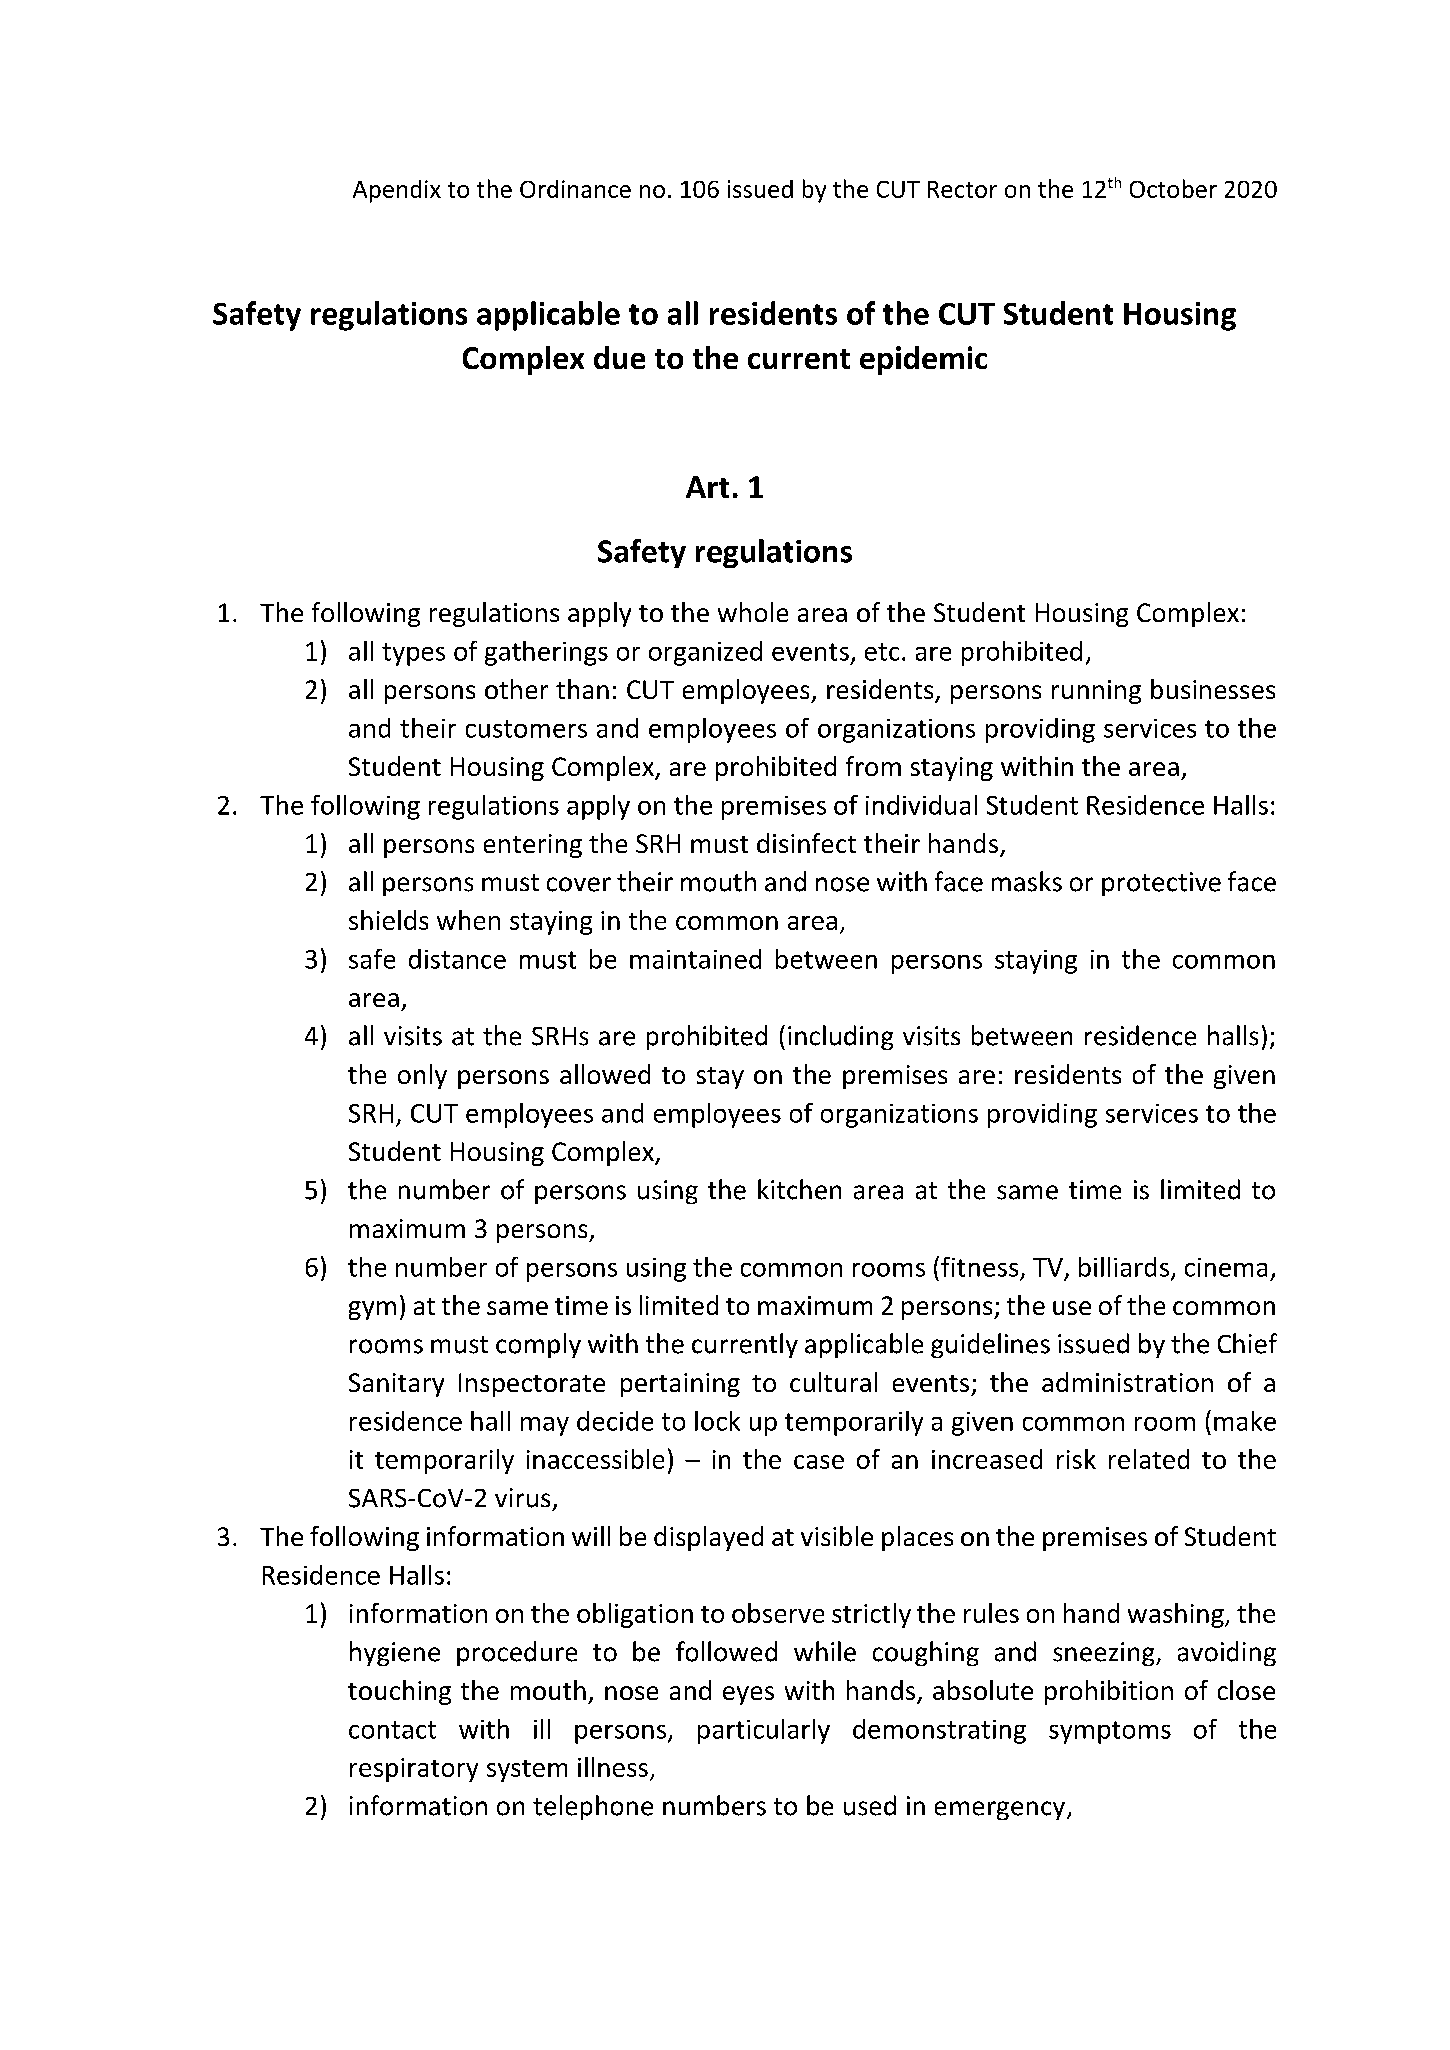  What do you see at coordinates (840, 1037) in the screenshot?
I see `including` at bounding box center [840, 1037].
